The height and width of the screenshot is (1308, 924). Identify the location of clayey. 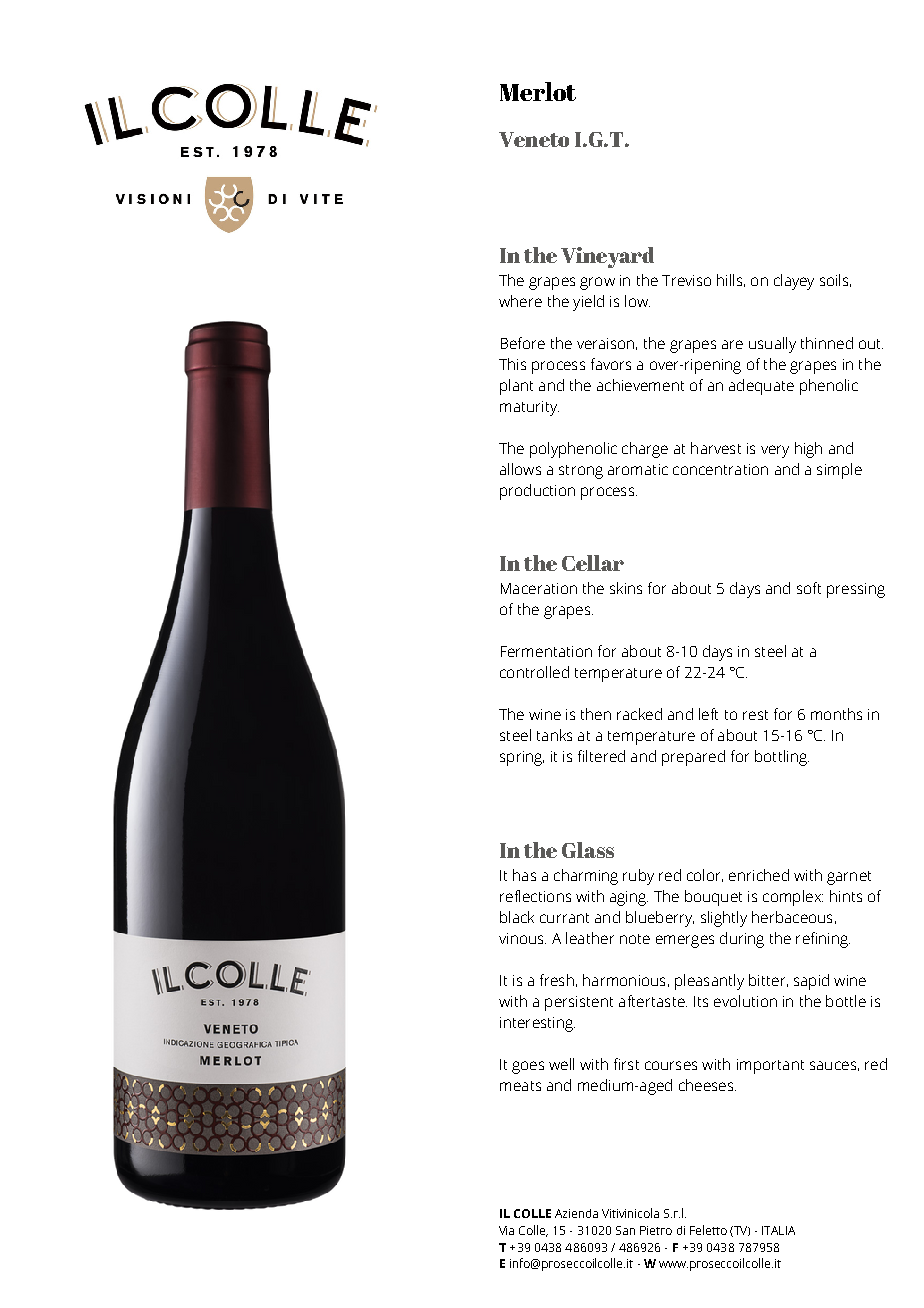
(794, 282).
